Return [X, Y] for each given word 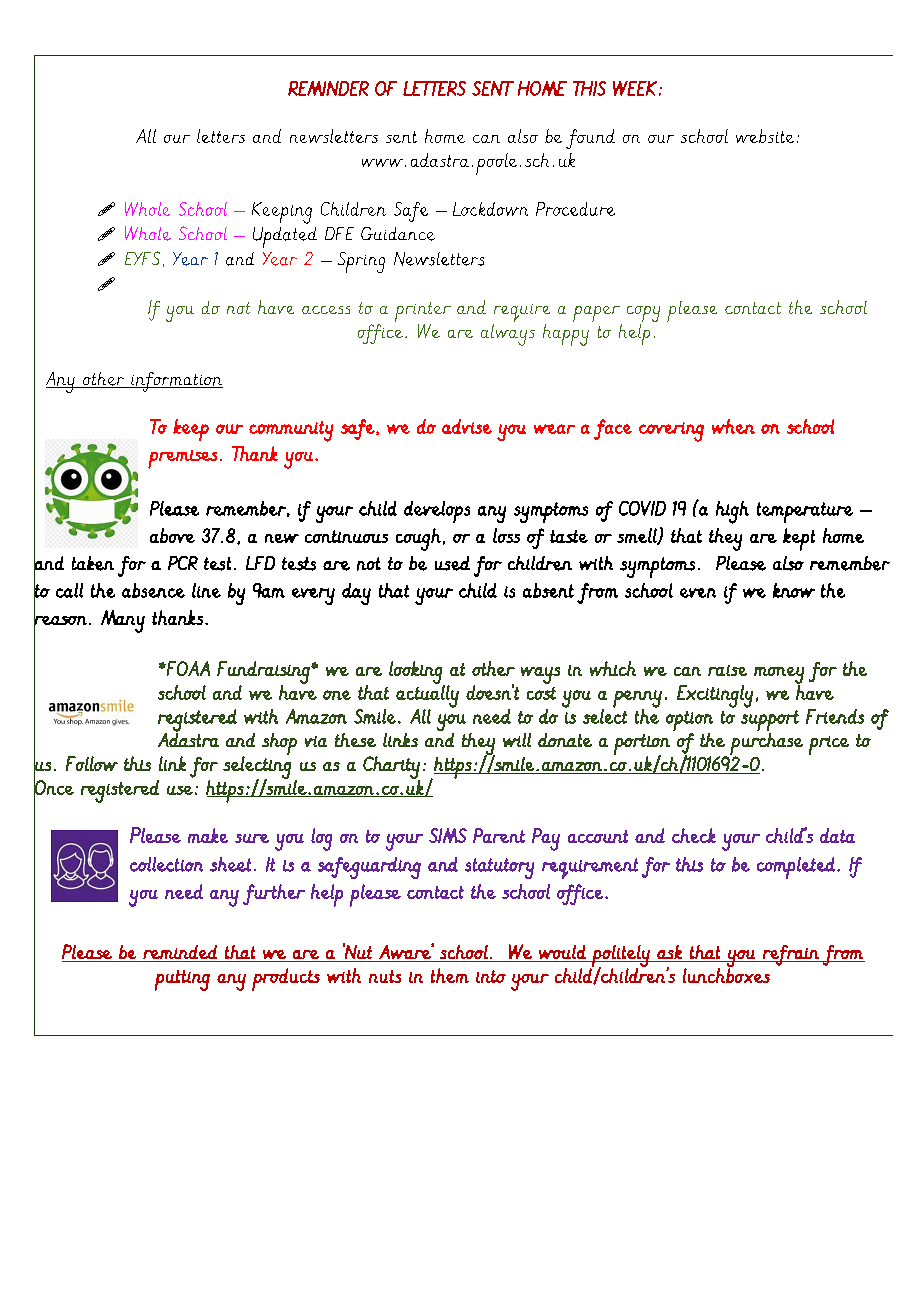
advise [467, 426]
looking [417, 673]
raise [727, 670]
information [176, 382]
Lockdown [490, 209]
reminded [180, 952]
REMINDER [328, 88]
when [733, 426]
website [765, 136]
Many [123, 621]
